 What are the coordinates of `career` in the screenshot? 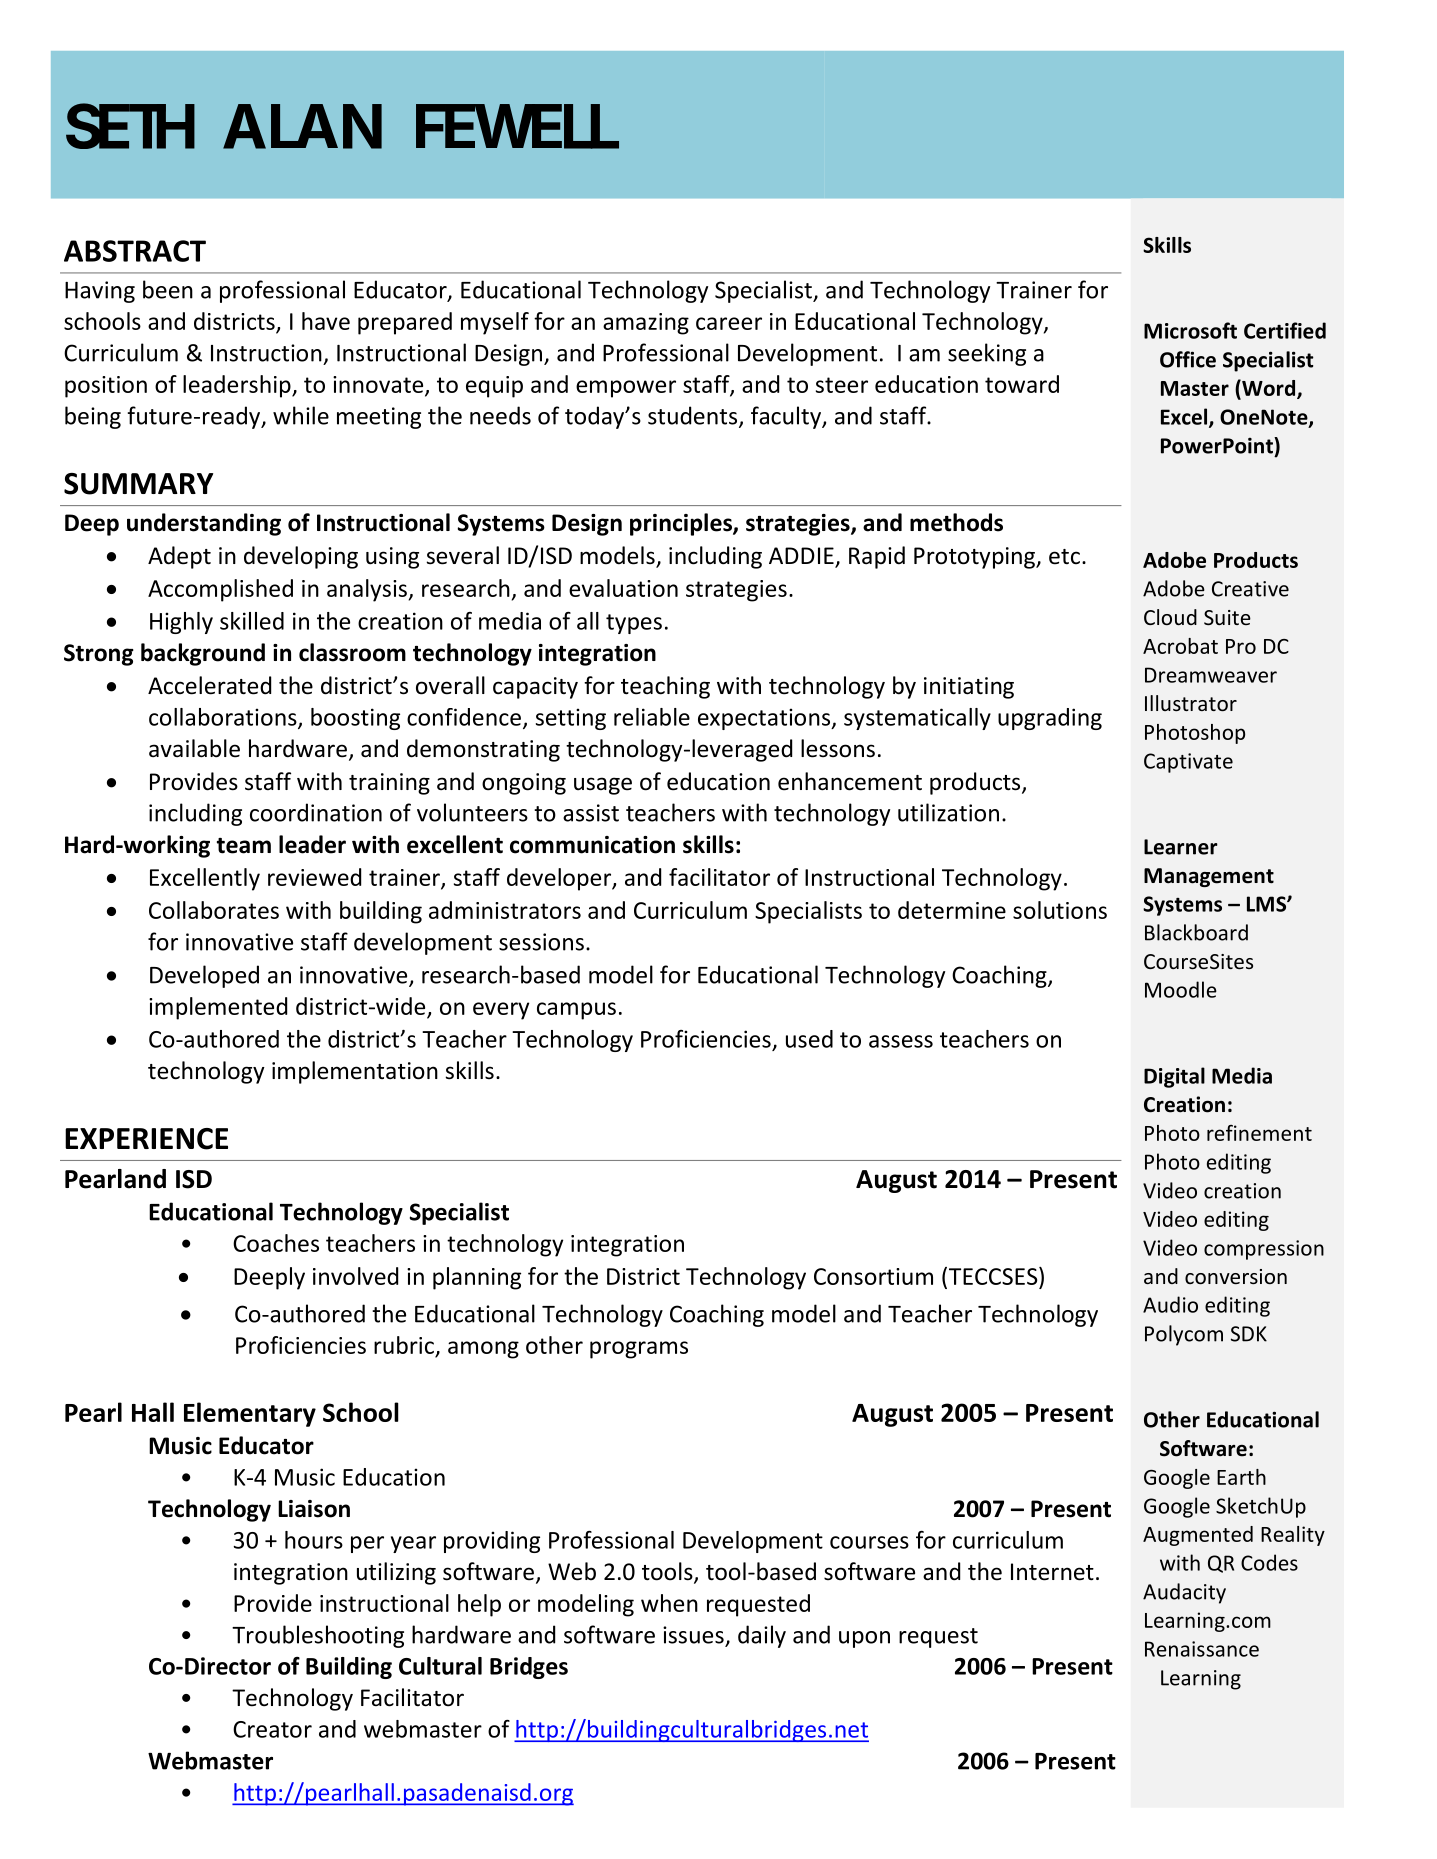 It's located at (729, 323).
